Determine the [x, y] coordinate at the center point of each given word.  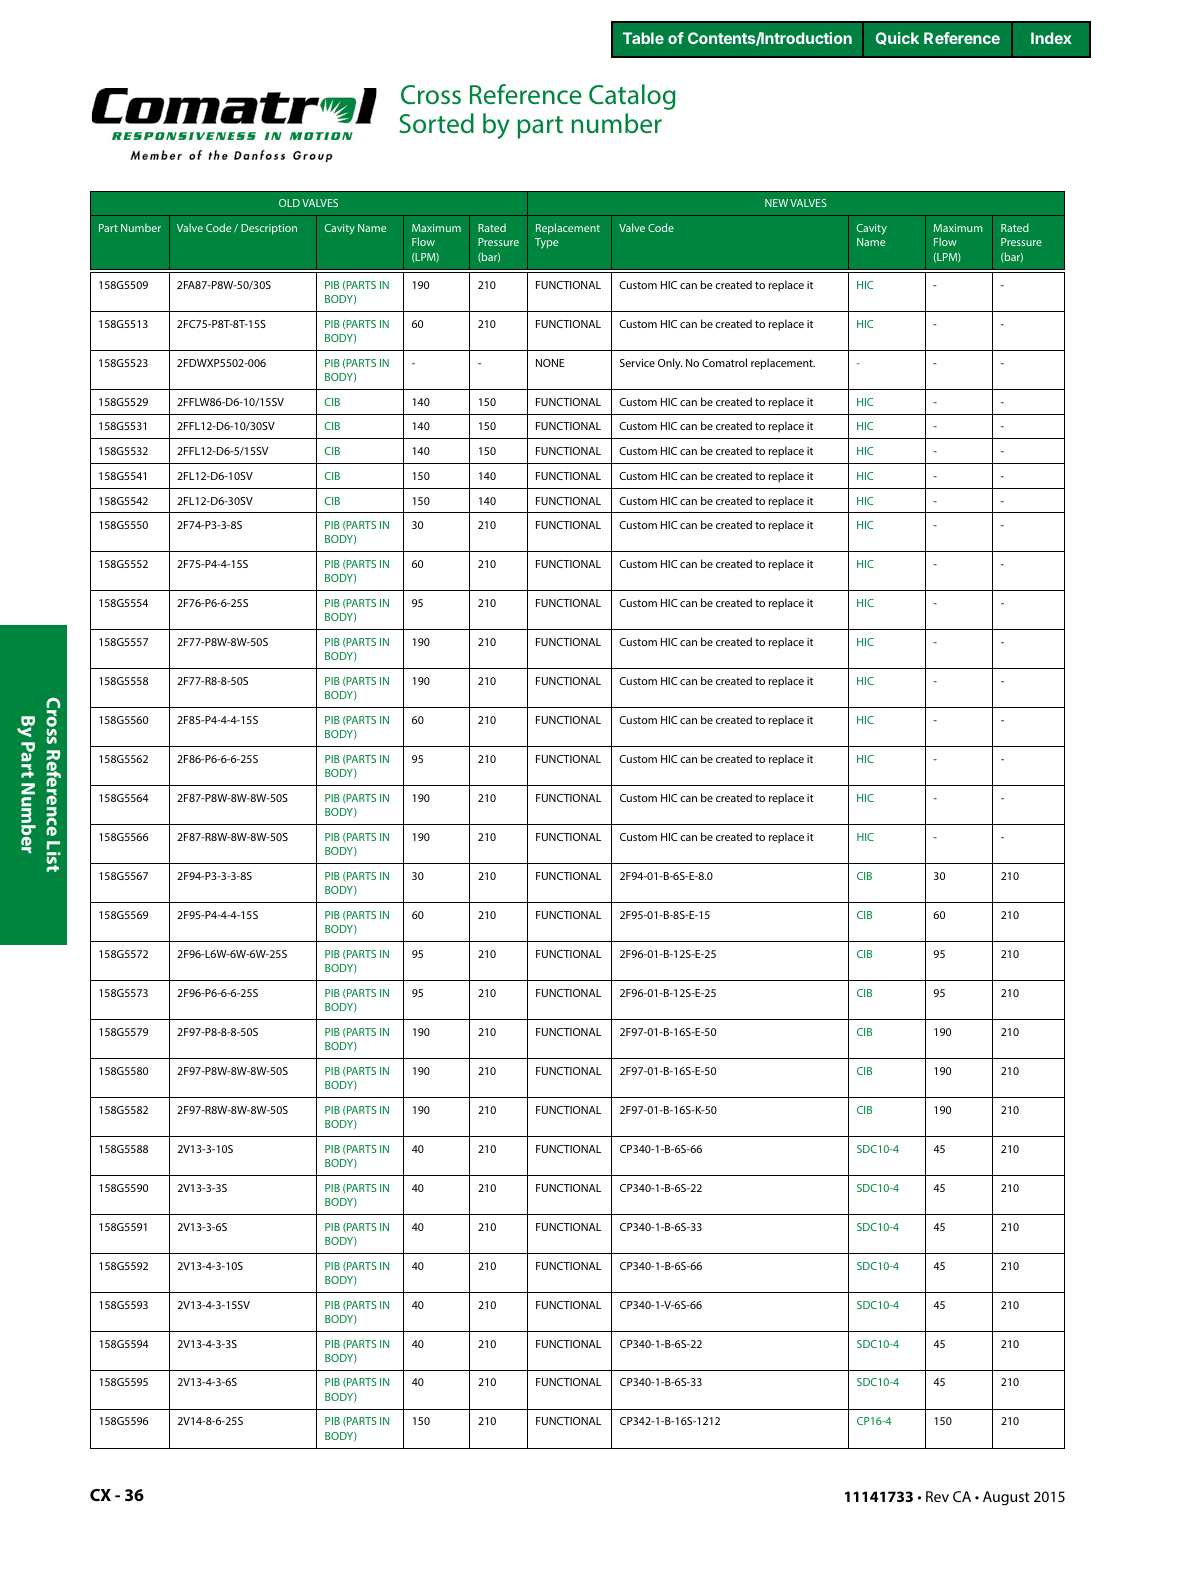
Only [670, 364]
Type [546, 243]
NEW [776, 203]
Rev [937, 1496]
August [1006, 1498]
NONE [550, 363]
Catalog [632, 97]
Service [637, 363]
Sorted [436, 123]
